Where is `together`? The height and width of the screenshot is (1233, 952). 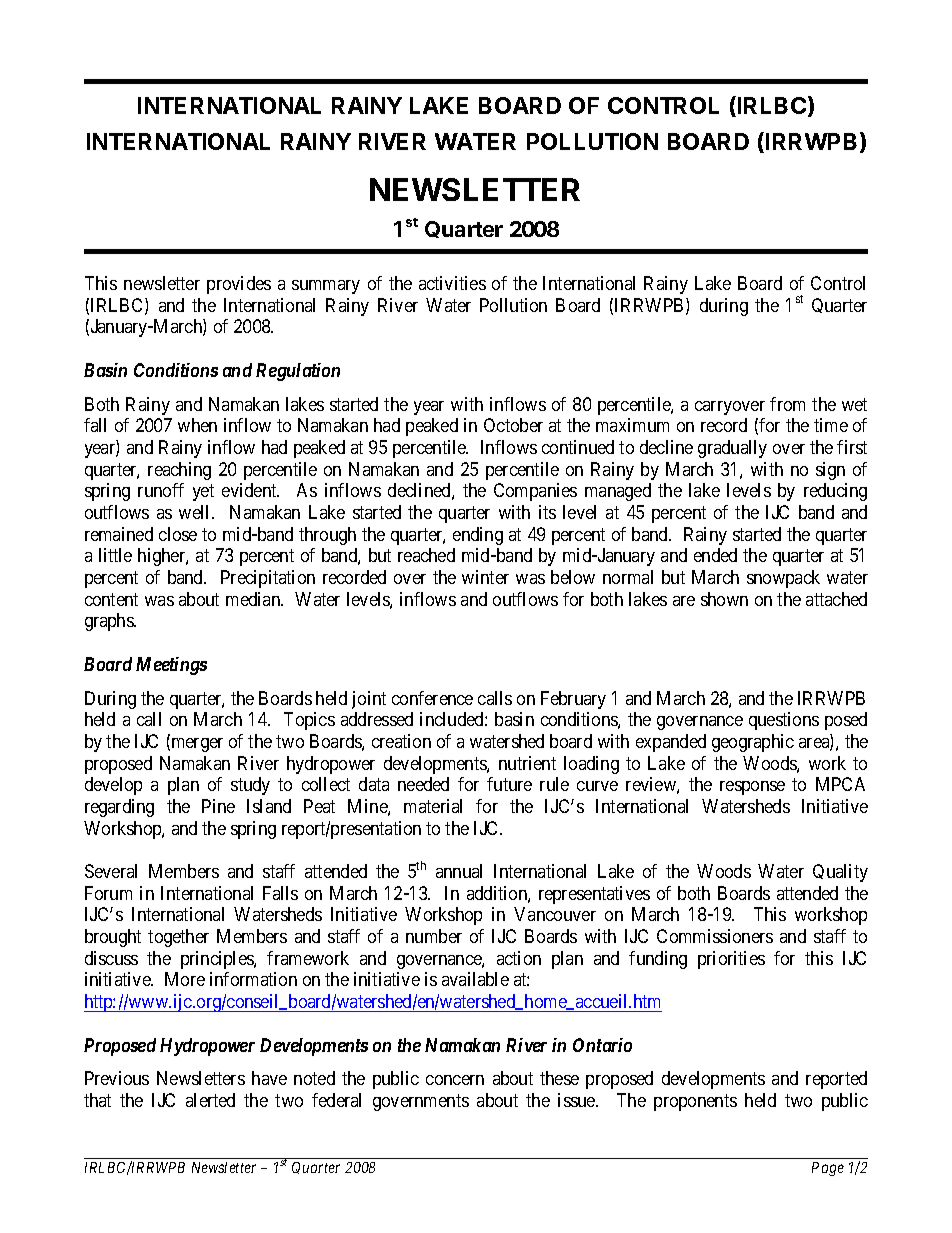 together is located at coordinates (178, 938).
